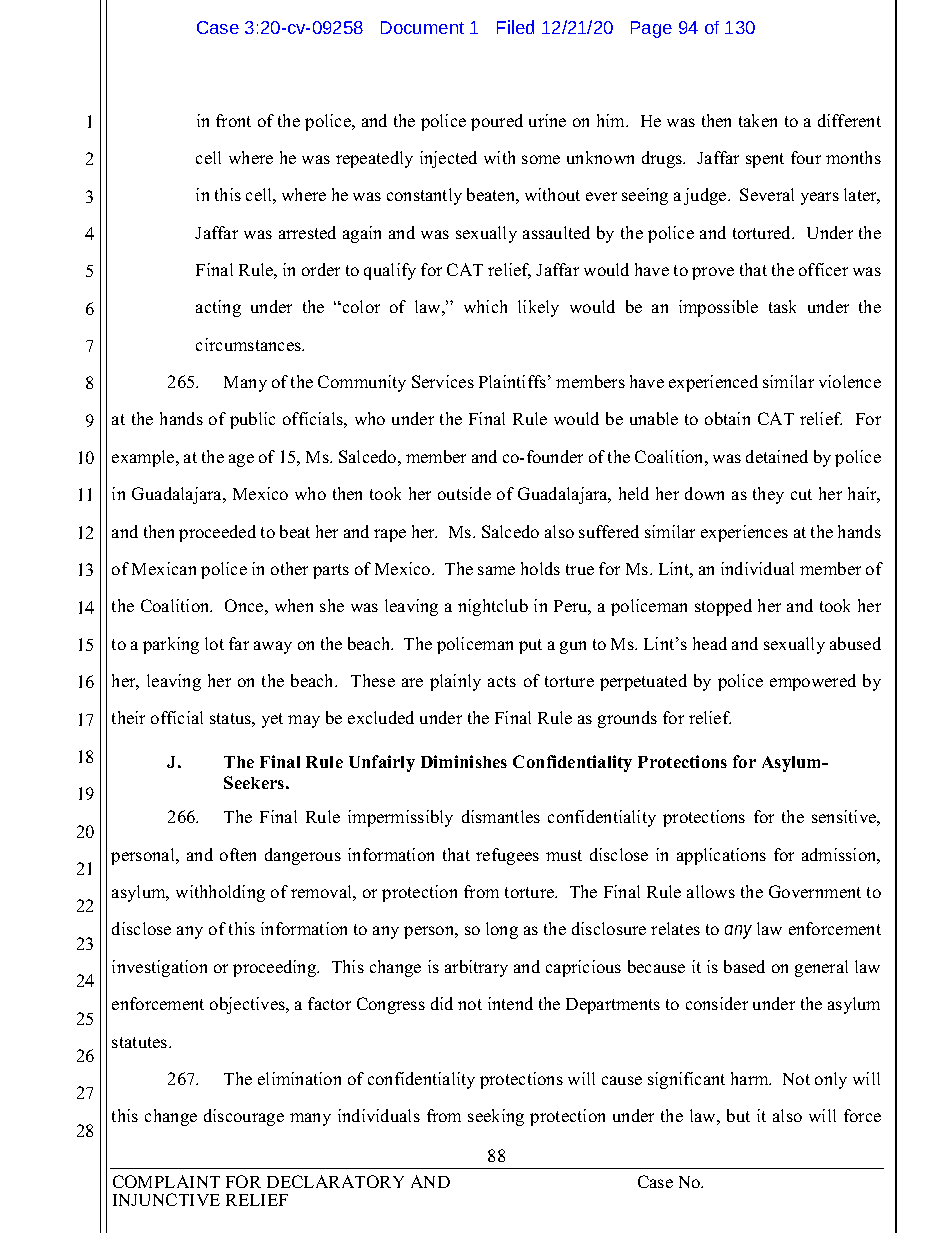  I want to click on circumstances, so click(250, 344).
